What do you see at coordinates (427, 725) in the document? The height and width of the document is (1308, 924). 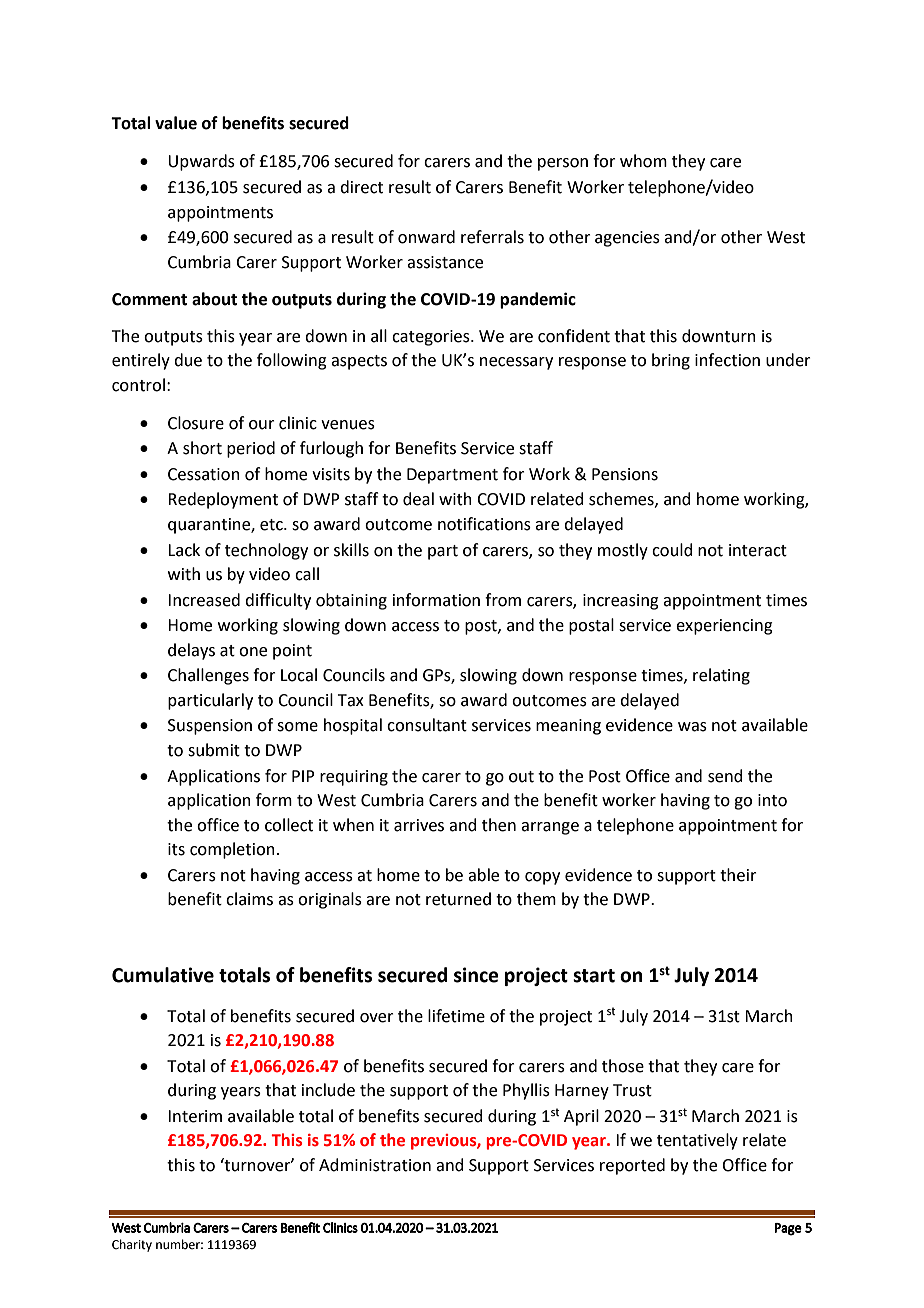 I see `consultant` at bounding box center [427, 725].
